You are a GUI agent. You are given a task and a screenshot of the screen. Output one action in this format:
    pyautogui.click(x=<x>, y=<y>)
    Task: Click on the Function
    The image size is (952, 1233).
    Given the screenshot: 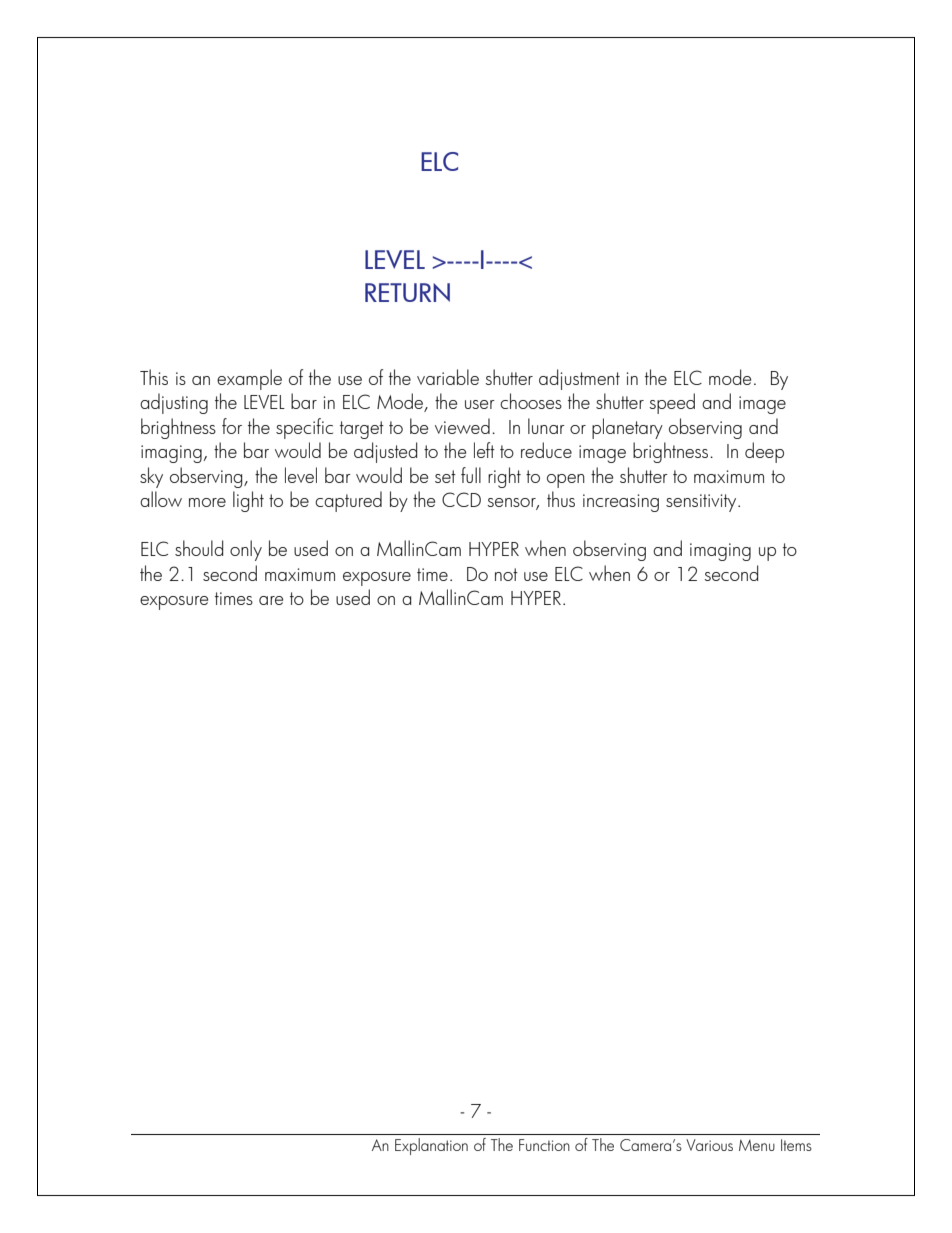 What is the action you would take?
    pyautogui.click(x=544, y=1145)
